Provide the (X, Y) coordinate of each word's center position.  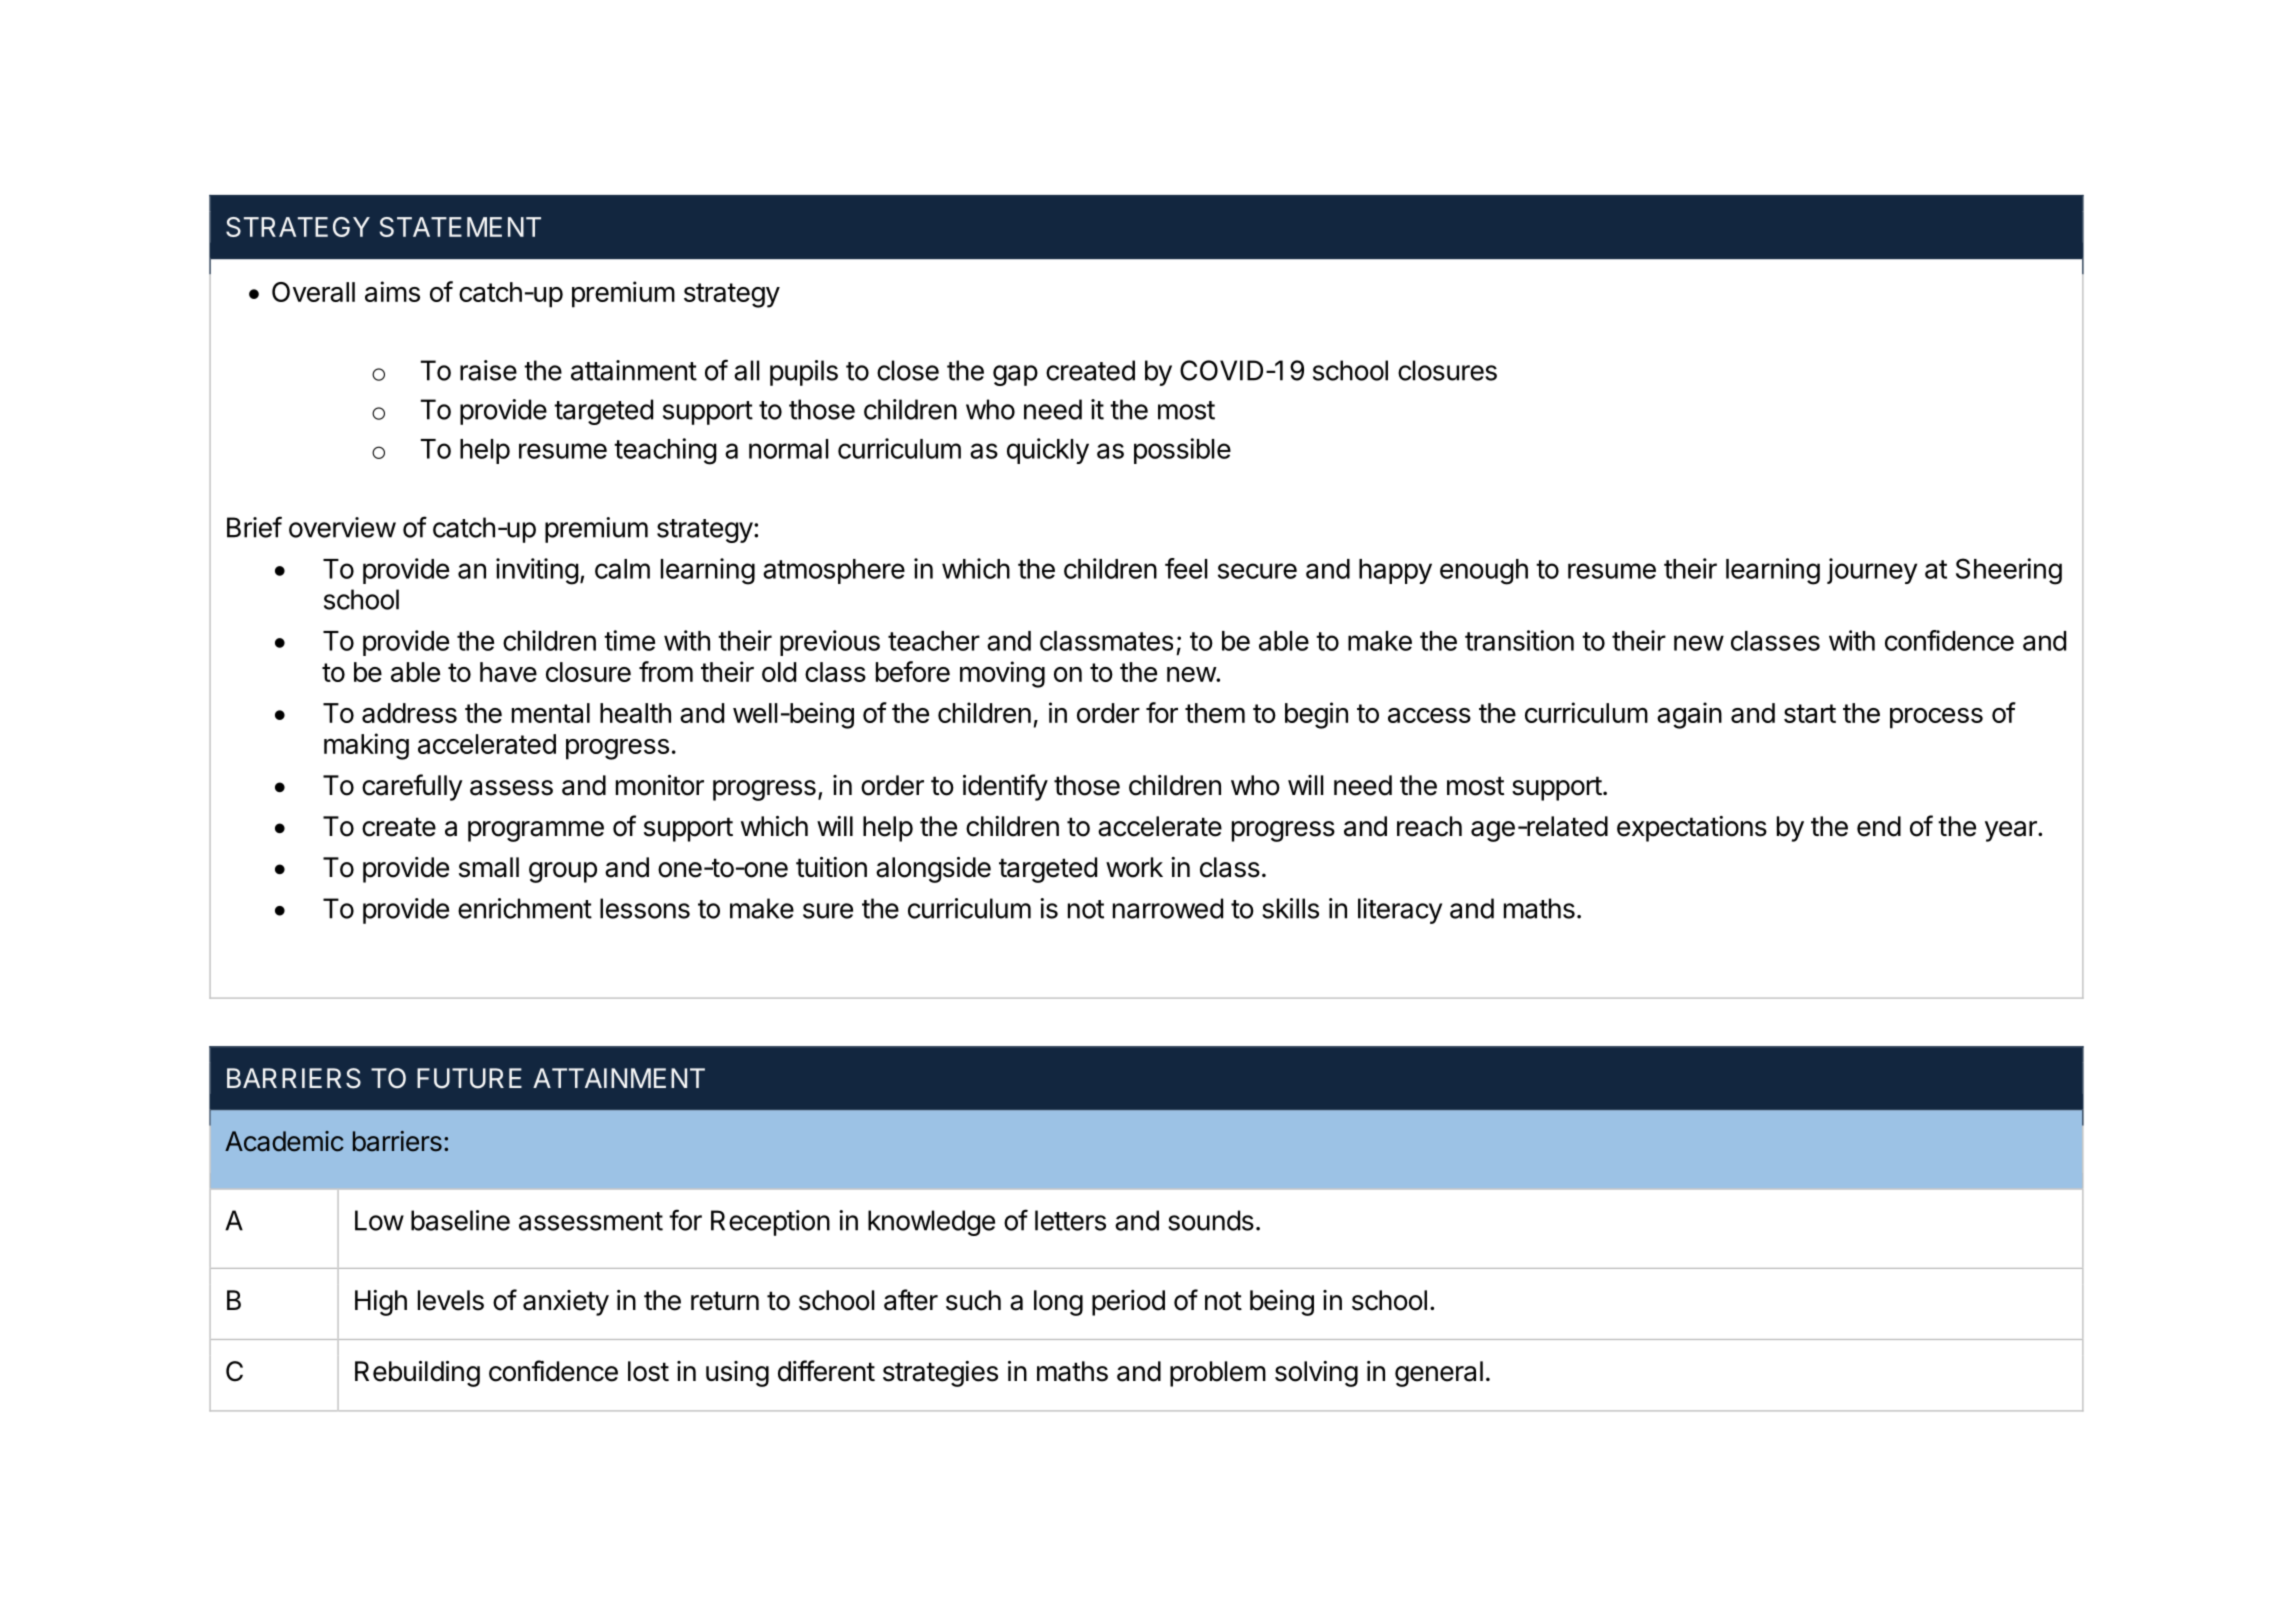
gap (1015, 375)
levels (451, 1300)
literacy (1400, 911)
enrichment (525, 908)
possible (1182, 451)
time (629, 640)
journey (1872, 571)
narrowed (1168, 908)
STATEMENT (460, 227)
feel (1186, 568)
